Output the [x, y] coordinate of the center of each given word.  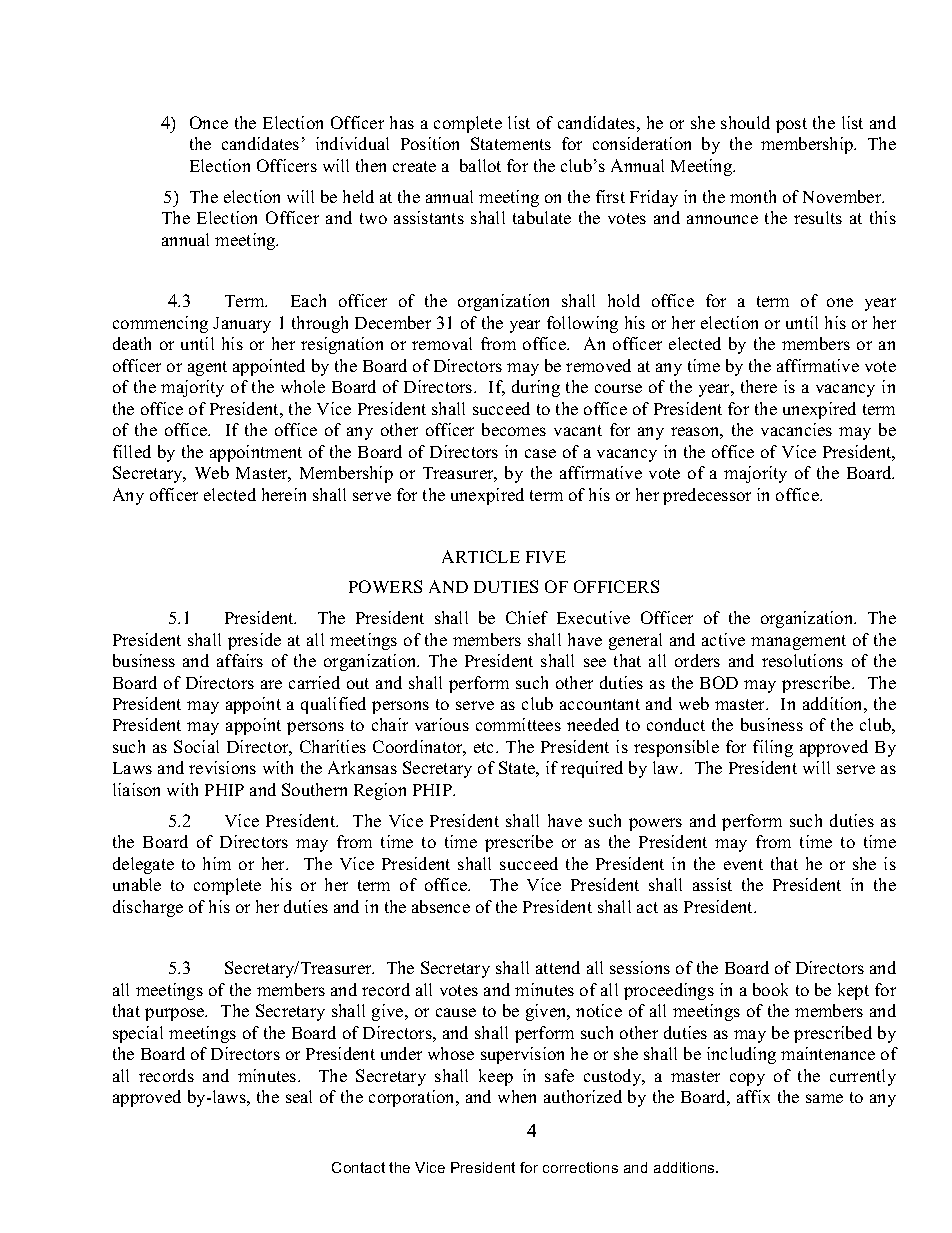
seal [299, 1096]
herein [284, 494]
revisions [222, 767]
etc [485, 747]
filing [773, 748]
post [791, 125]
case [540, 453]
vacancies [796, 429]
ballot [480, 165]
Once [209, 122]
